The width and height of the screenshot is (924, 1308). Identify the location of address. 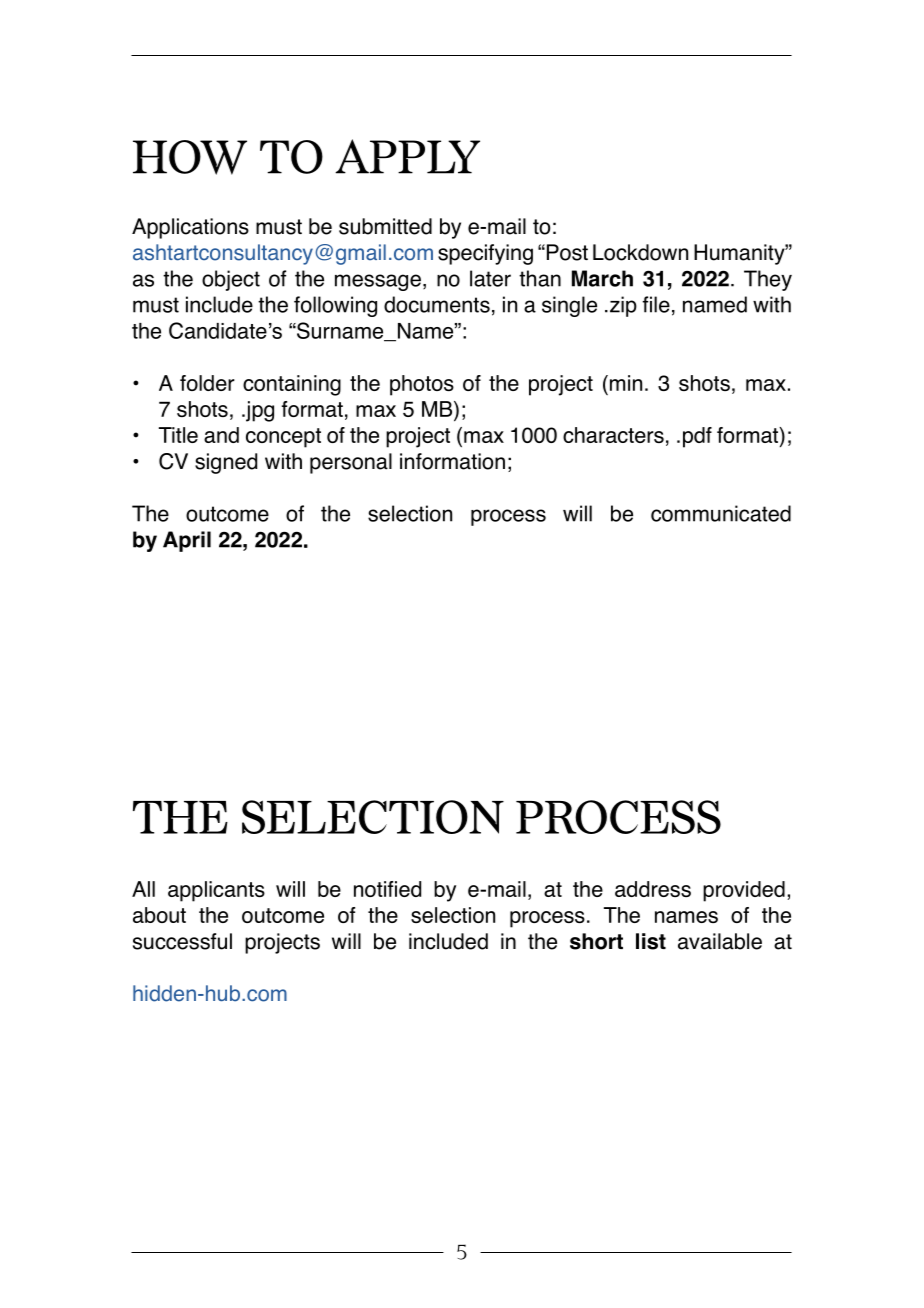
(653, 889).
